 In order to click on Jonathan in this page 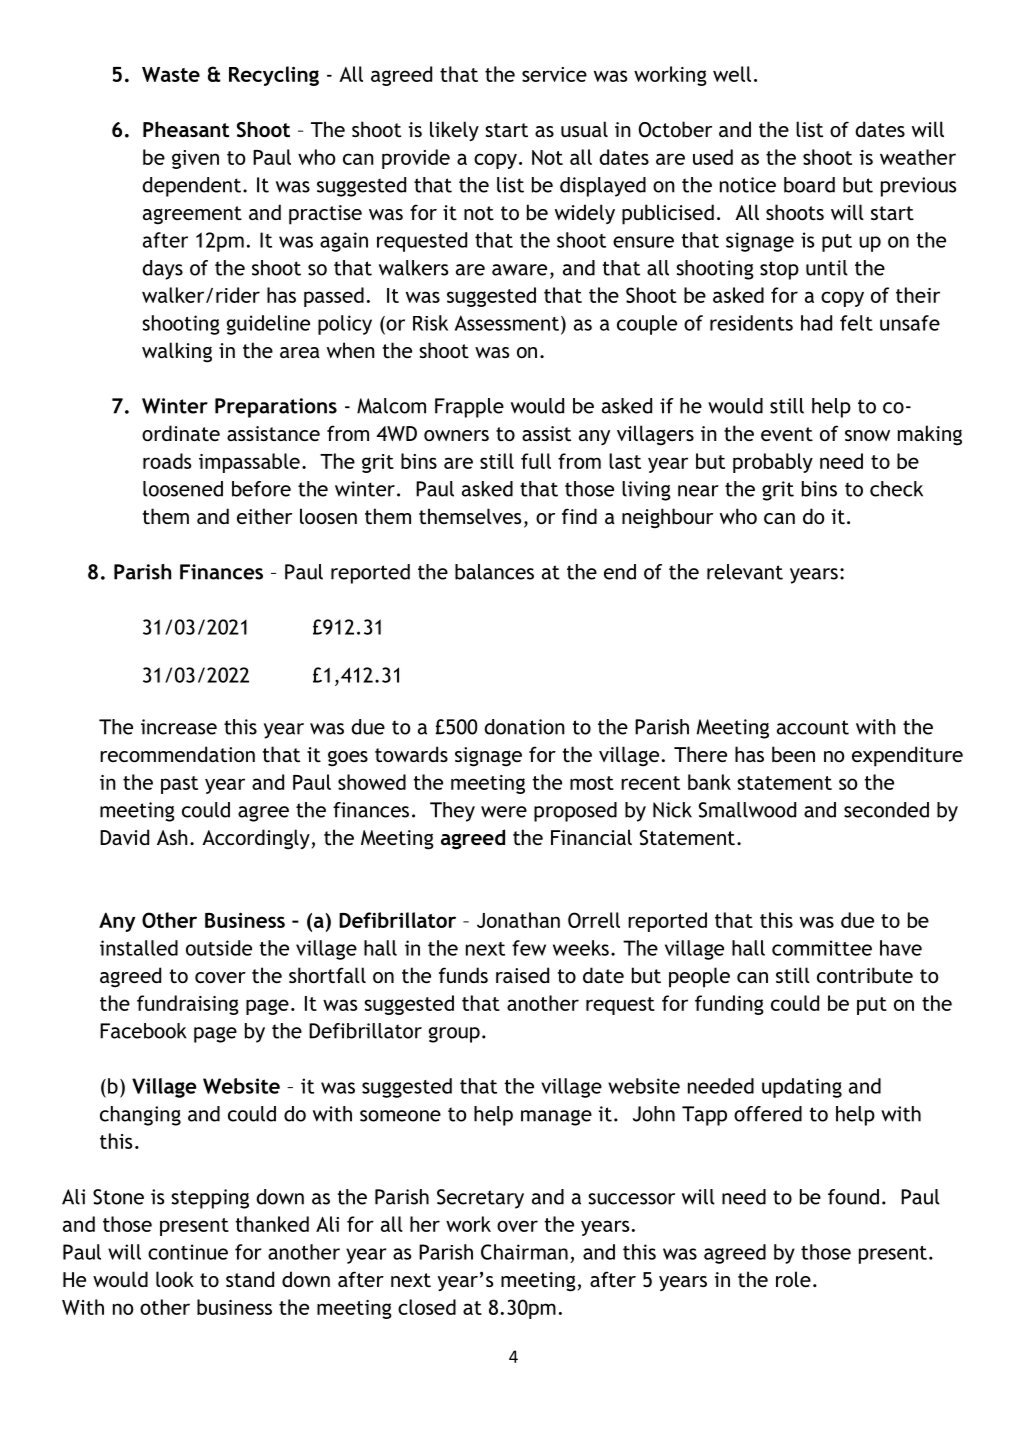, I will do `click(518, 920)`.
